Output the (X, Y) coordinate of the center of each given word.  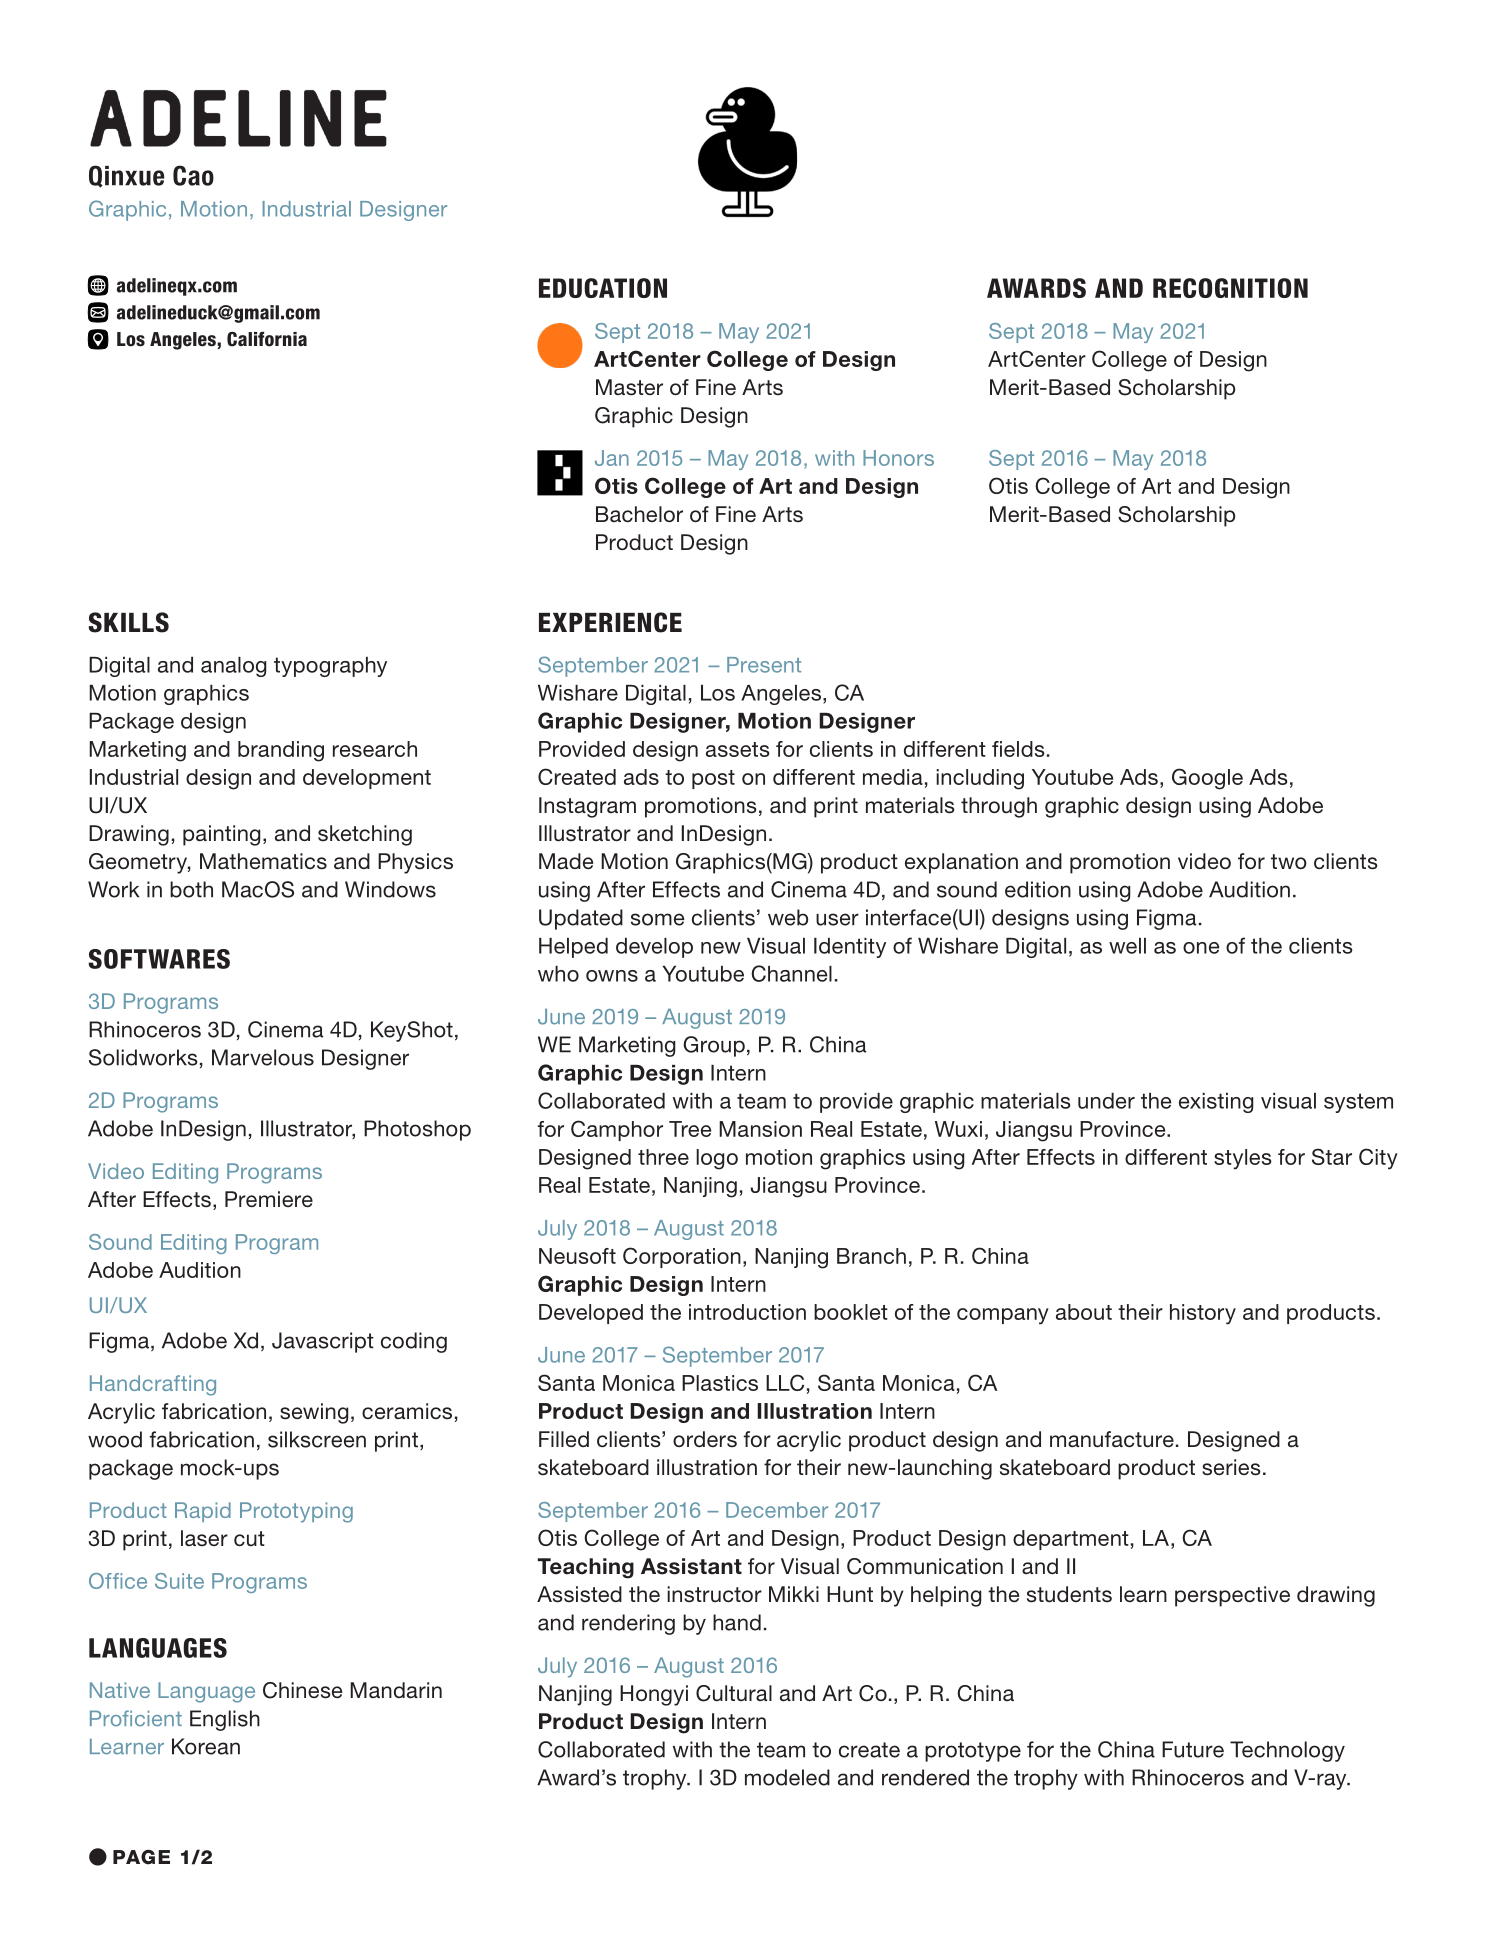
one (1201, 948)
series (1231, 1467)
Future (1193, 1749)
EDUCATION (603, 288)
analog (233, 667)
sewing (314, 1413)
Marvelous (263, 1057)
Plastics (720, 1383)
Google (1207, 779)
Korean (206, 1746)
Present (764, 665)
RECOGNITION (1230, 288)
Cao (193, 175)
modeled (787, 1777)
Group (714, 1046)
